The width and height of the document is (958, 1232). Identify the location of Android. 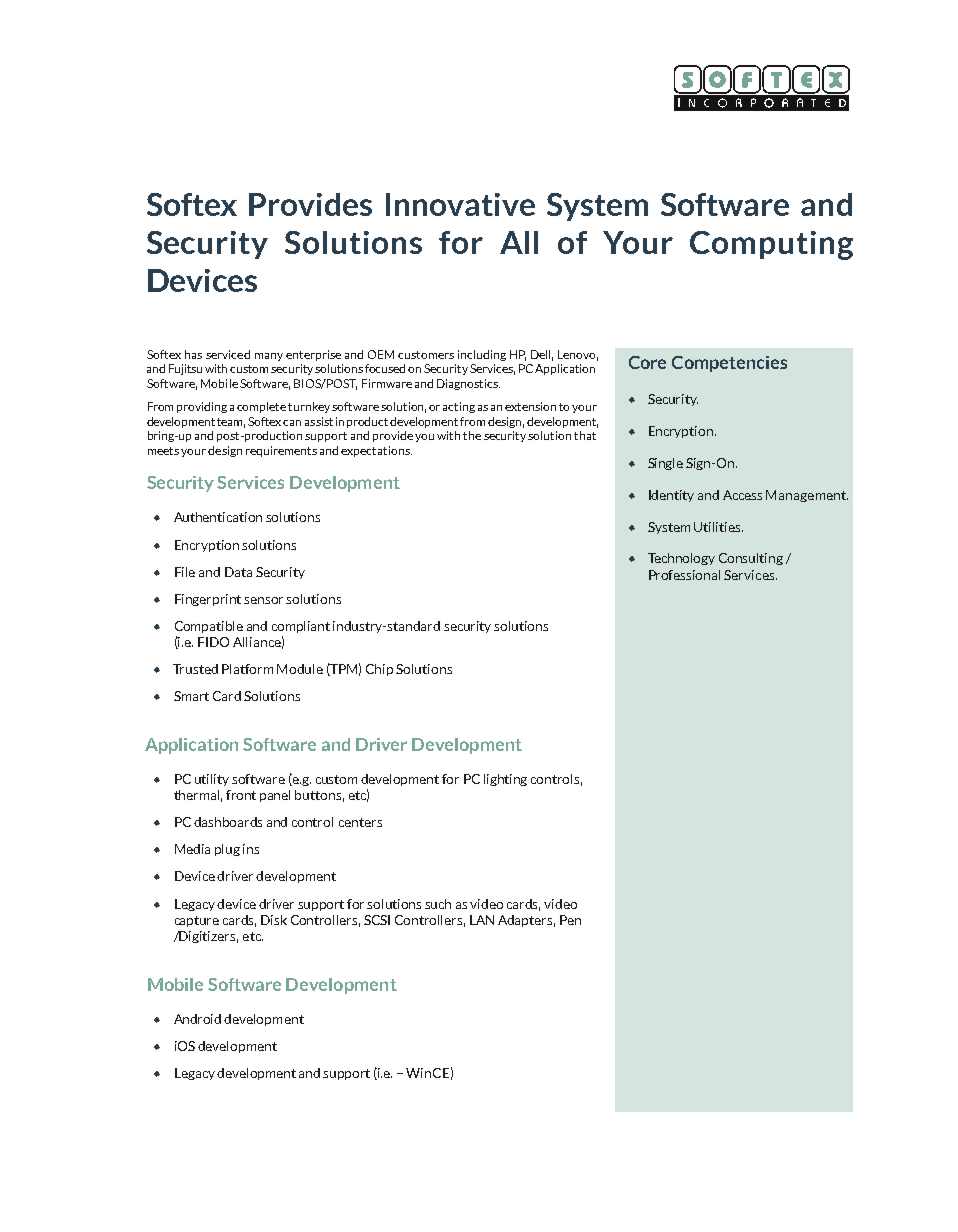
(197, 1019).
